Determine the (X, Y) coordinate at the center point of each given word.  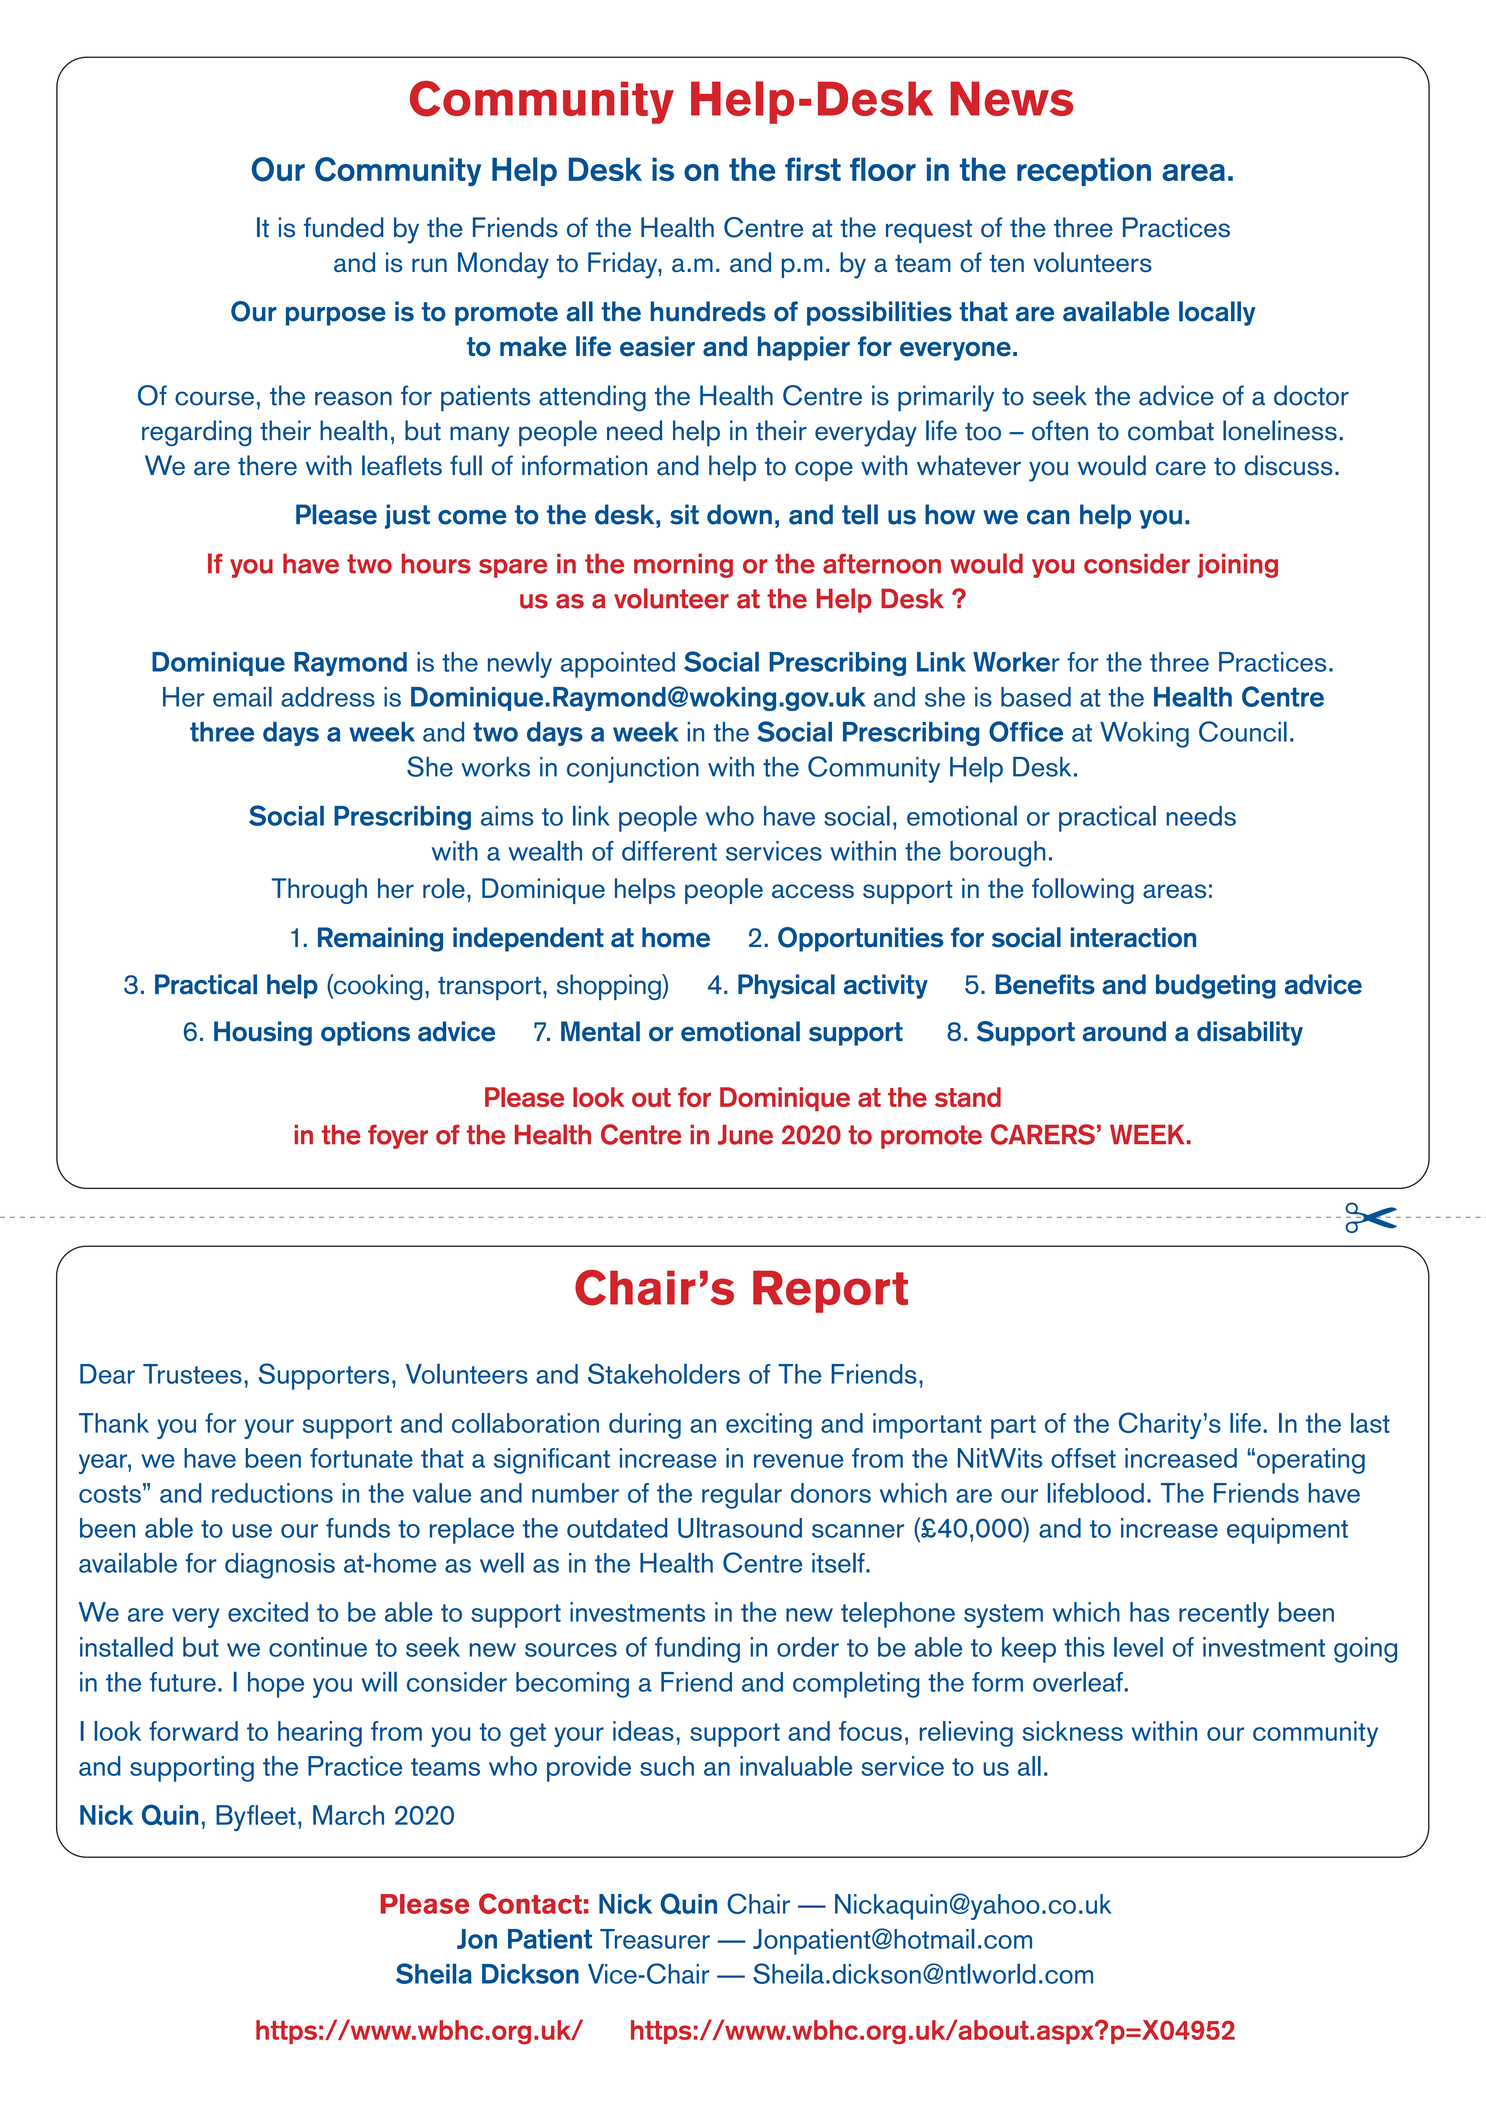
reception (1084, 171)
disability (1250, 1033)
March (348, 1815)
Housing (263, 1033)
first (813, 169)
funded (343, 227)
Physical (786, 986)
